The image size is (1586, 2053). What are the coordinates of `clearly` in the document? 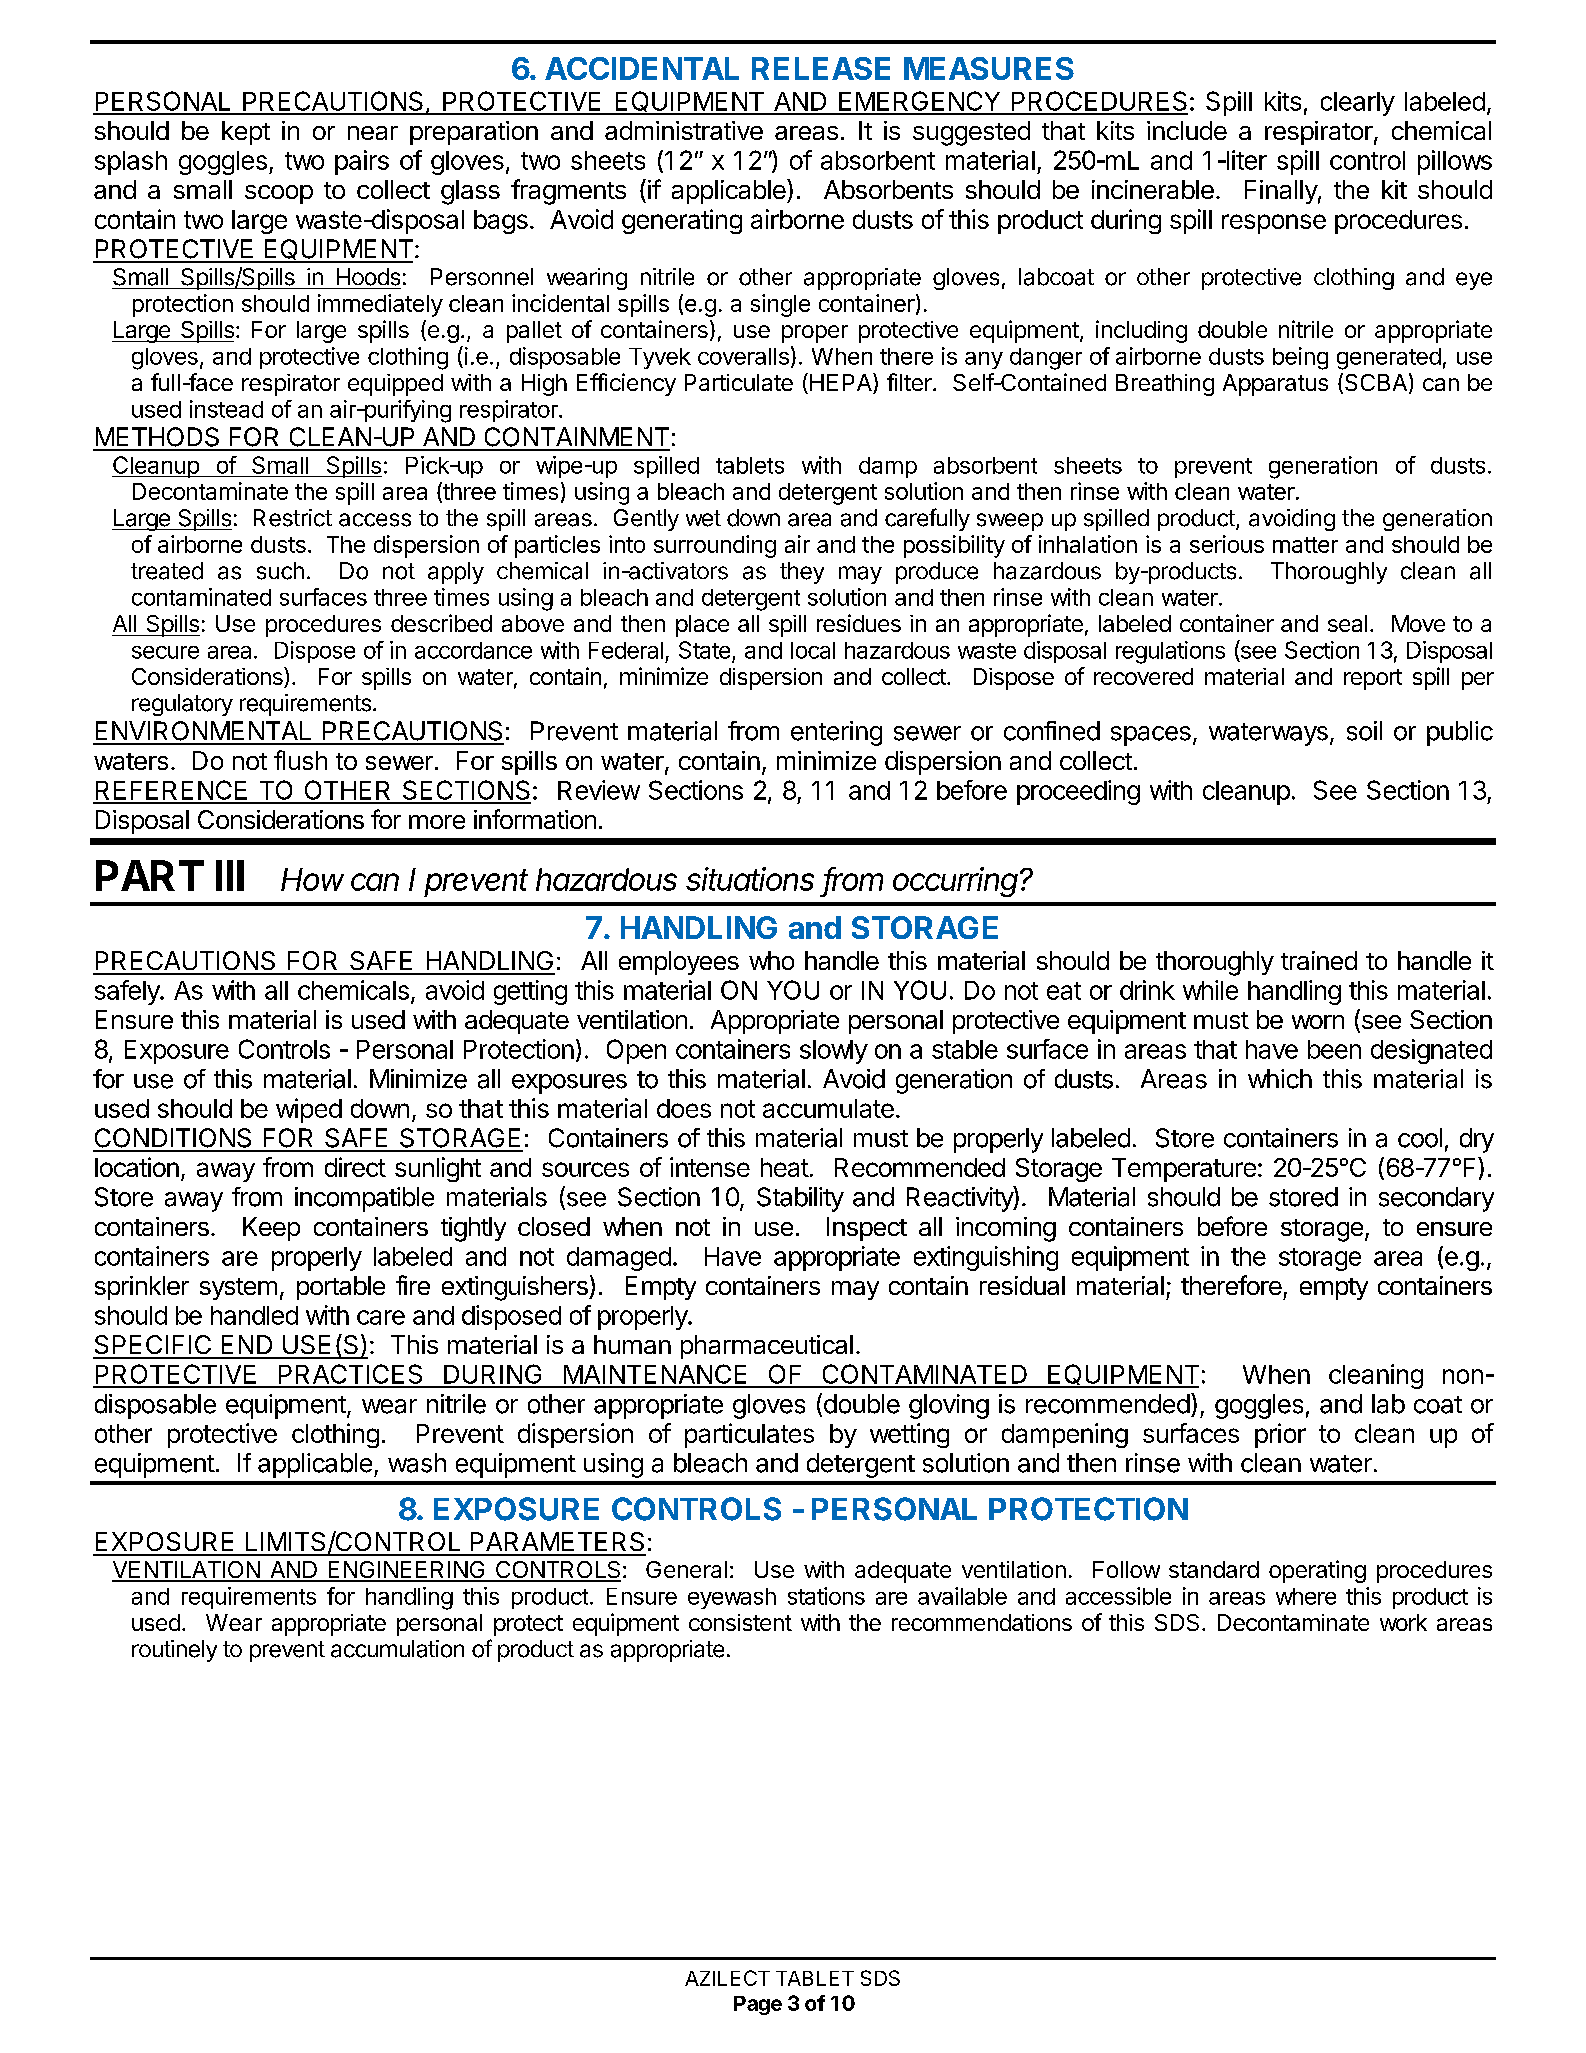 It's located at (1358, 104).
